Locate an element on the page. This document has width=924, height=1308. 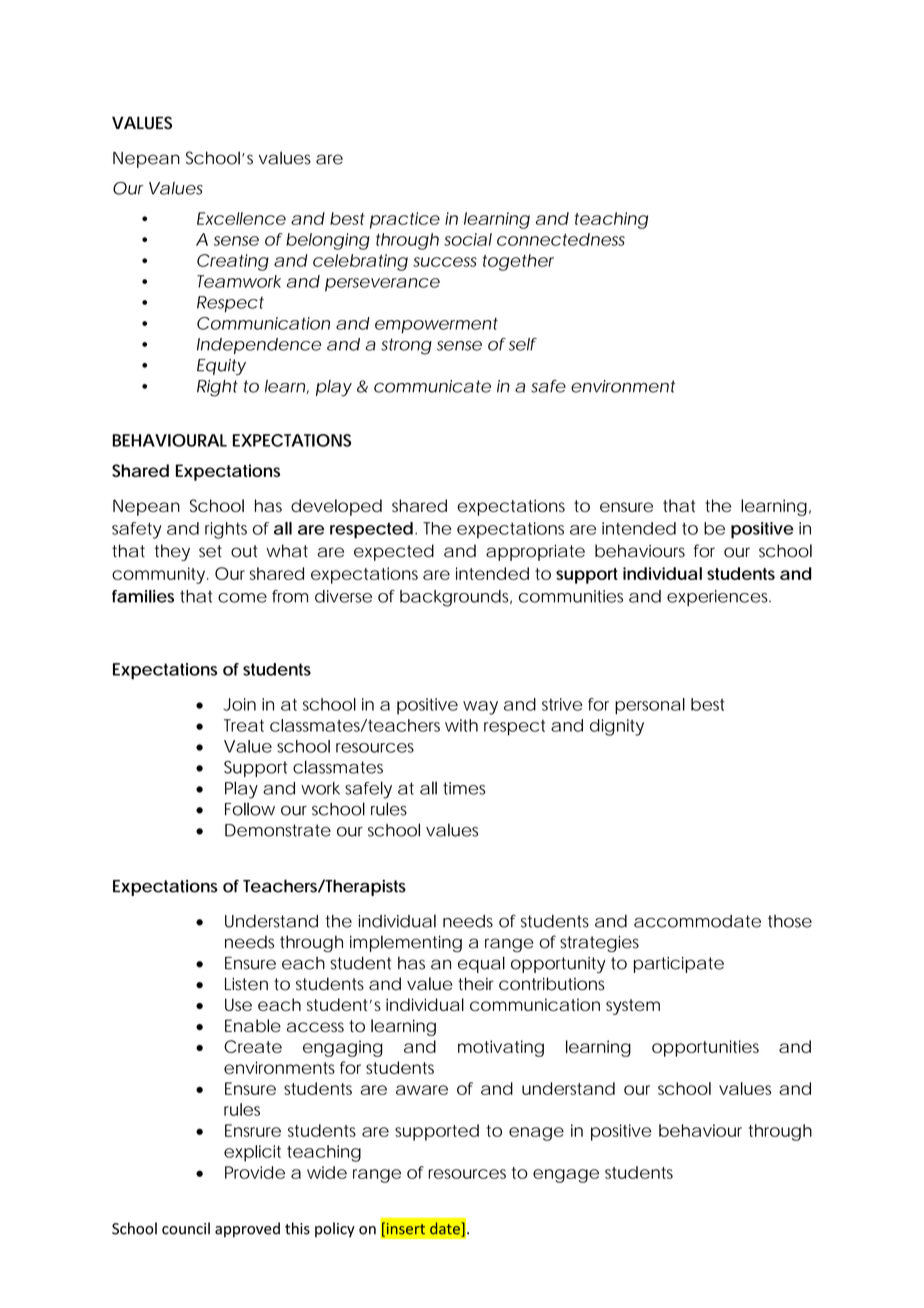
approved is located at coordinates (247, 1230).
